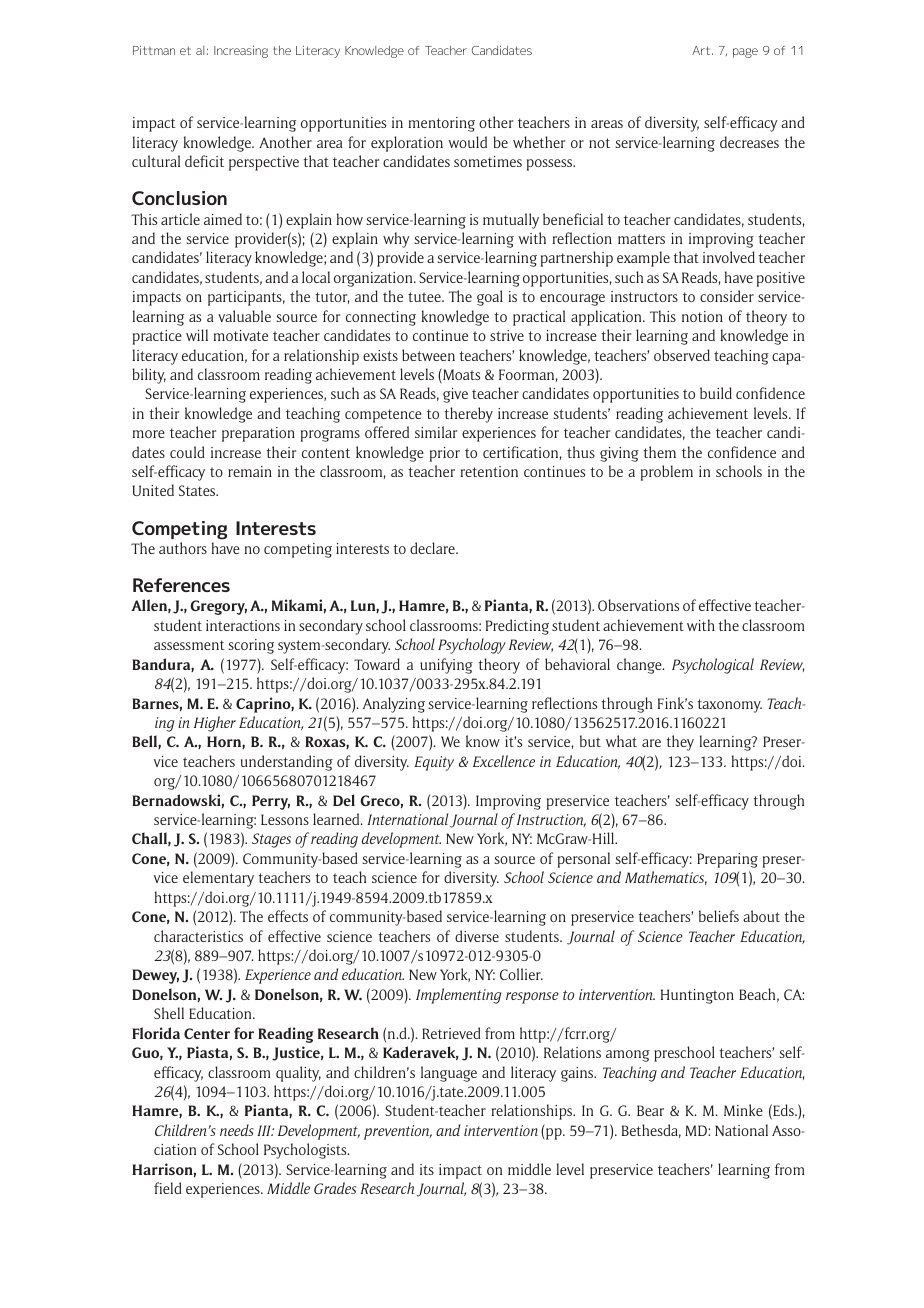 The height and width of the document is (1308, 924). I want to click on page, so click(745, 53).
